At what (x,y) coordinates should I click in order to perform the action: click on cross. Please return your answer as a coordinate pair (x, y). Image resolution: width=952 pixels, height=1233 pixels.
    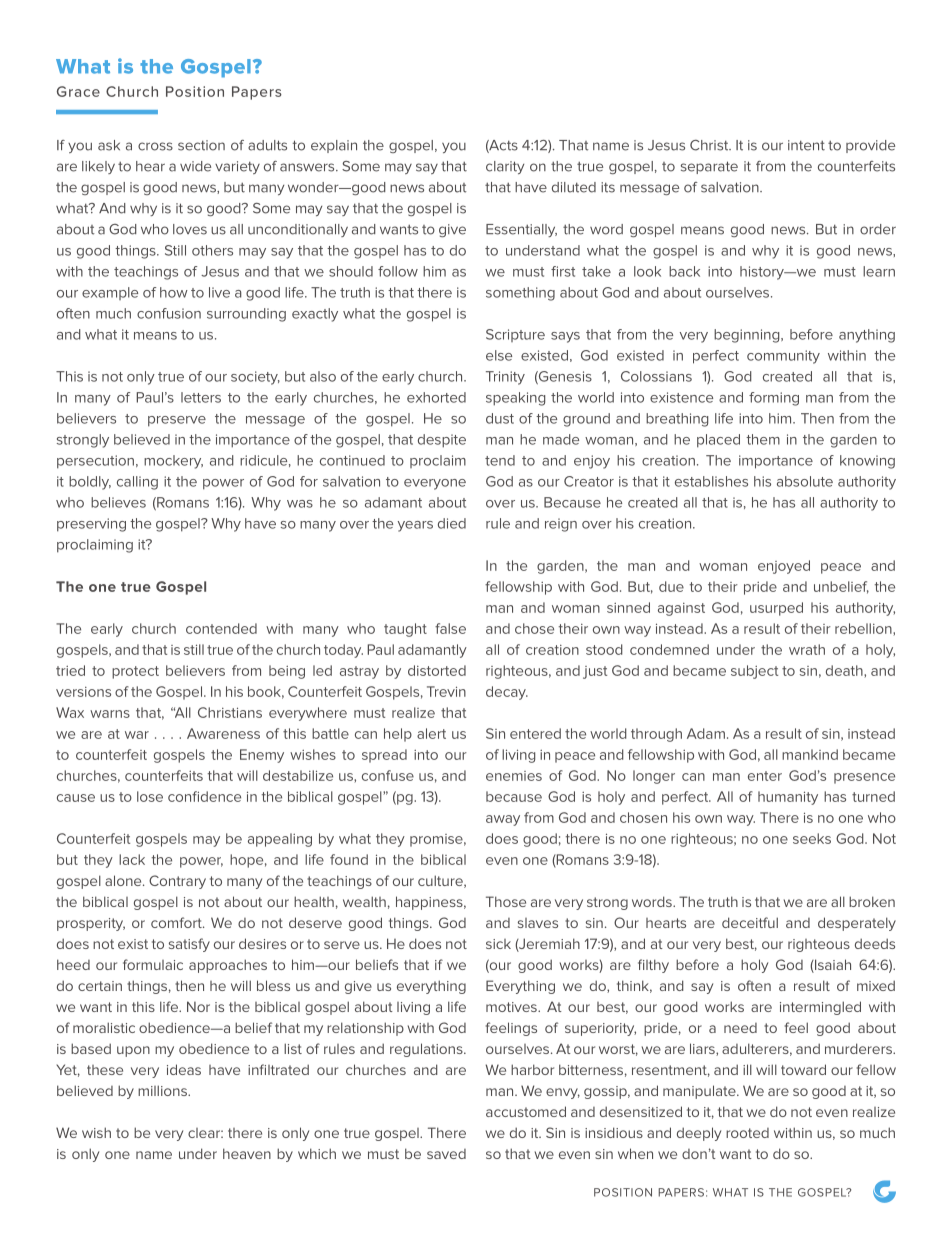
    Looking at the image, I should click on (155, 146).
